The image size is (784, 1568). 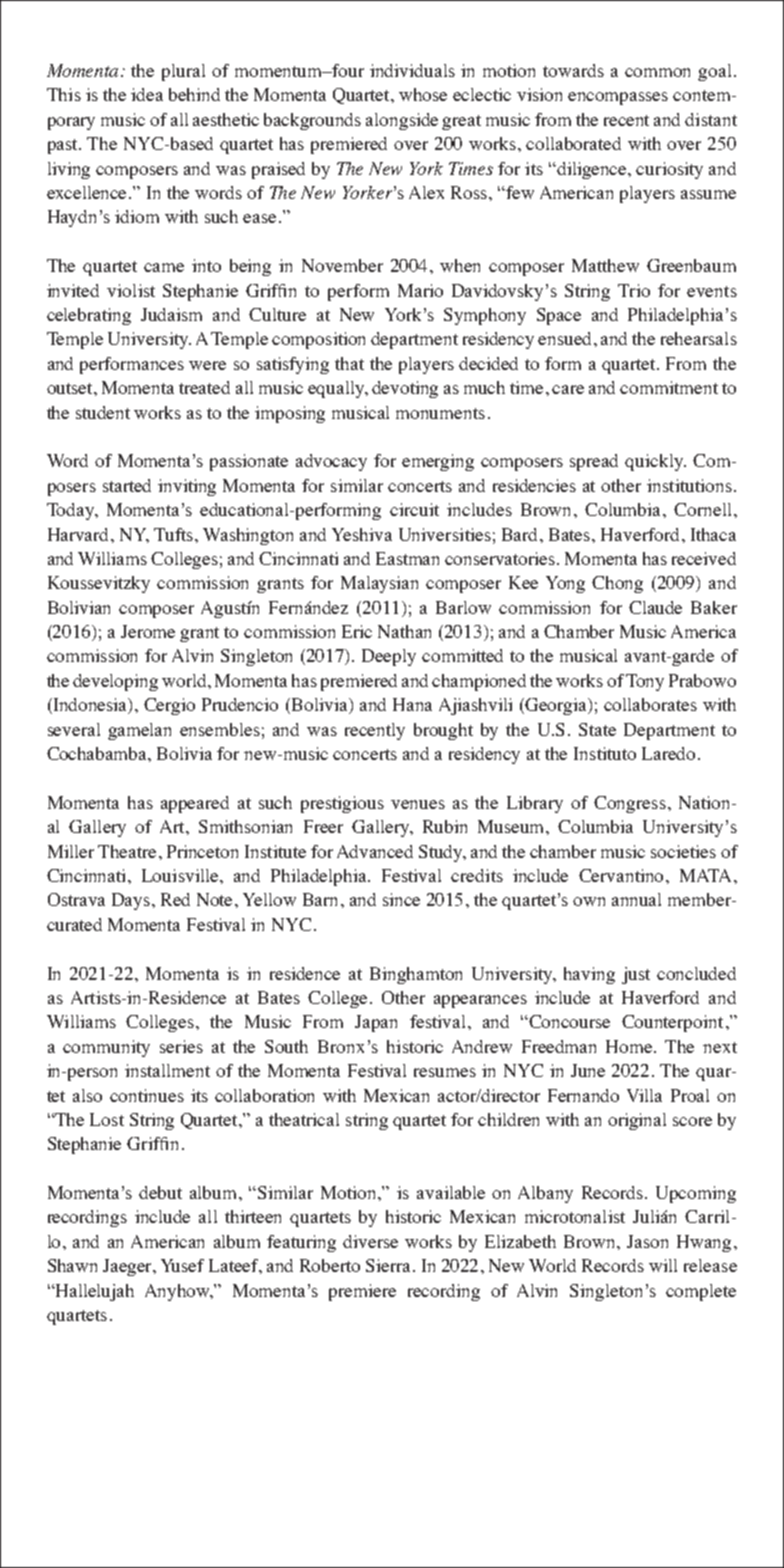 What do you see at coordinates (655, 462) in the document?
I see `quickly` at bounding box center [655, 462].
